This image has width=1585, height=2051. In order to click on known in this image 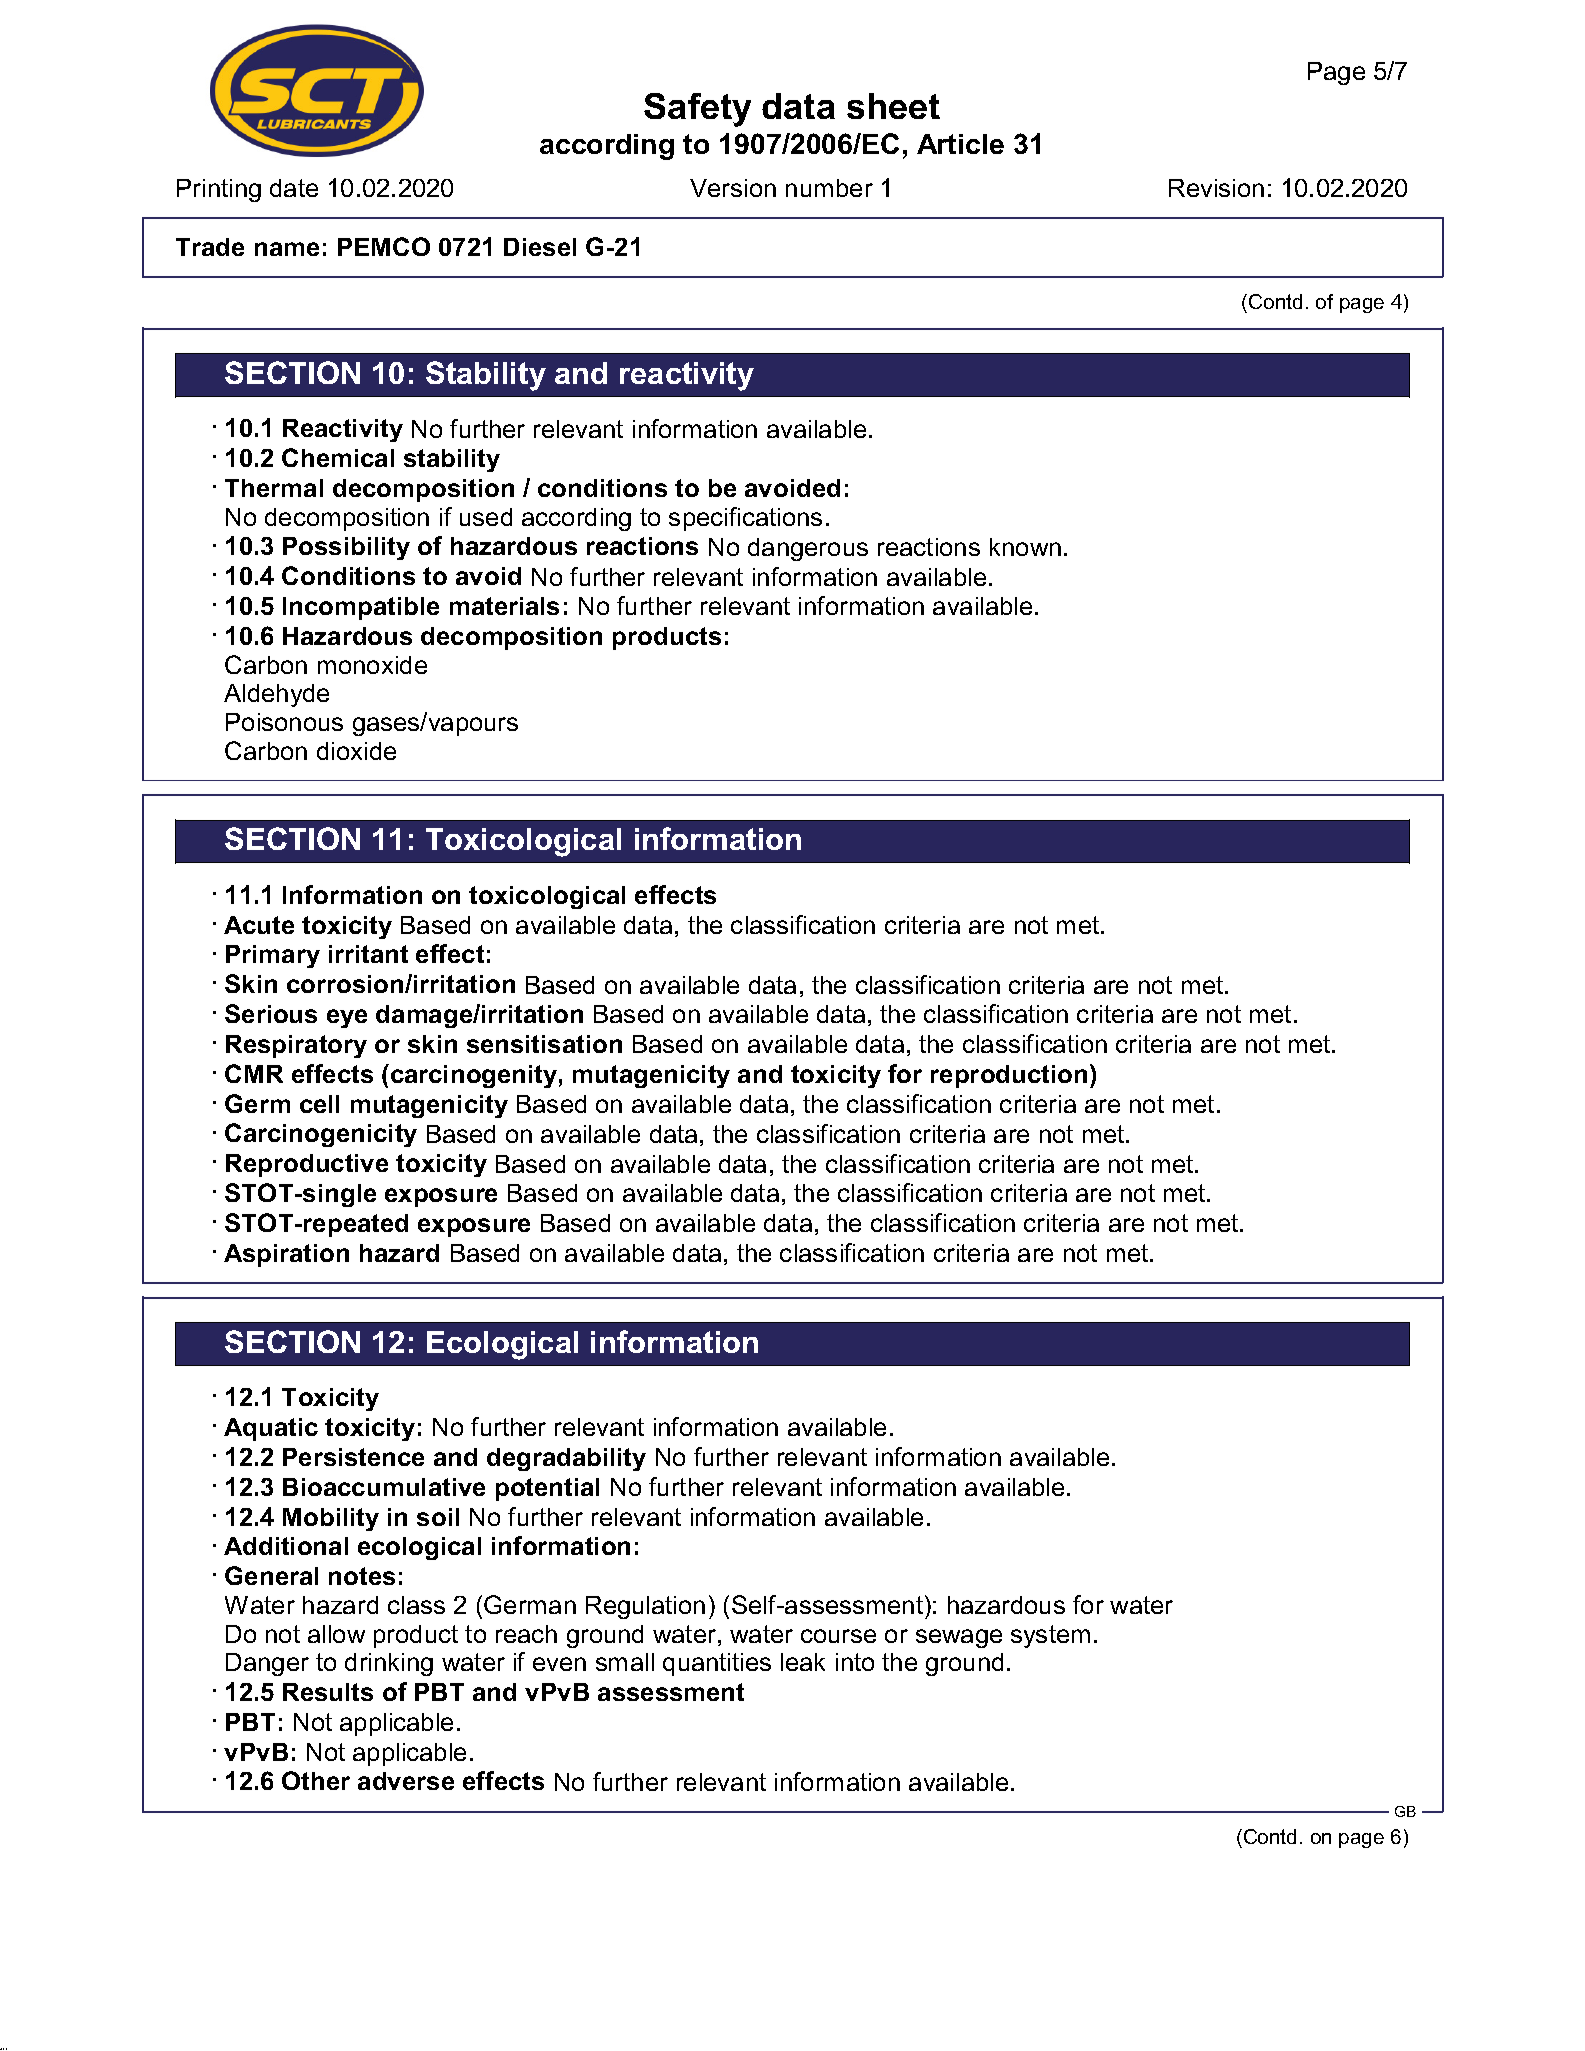, I will do `click(1025, 547)`.
